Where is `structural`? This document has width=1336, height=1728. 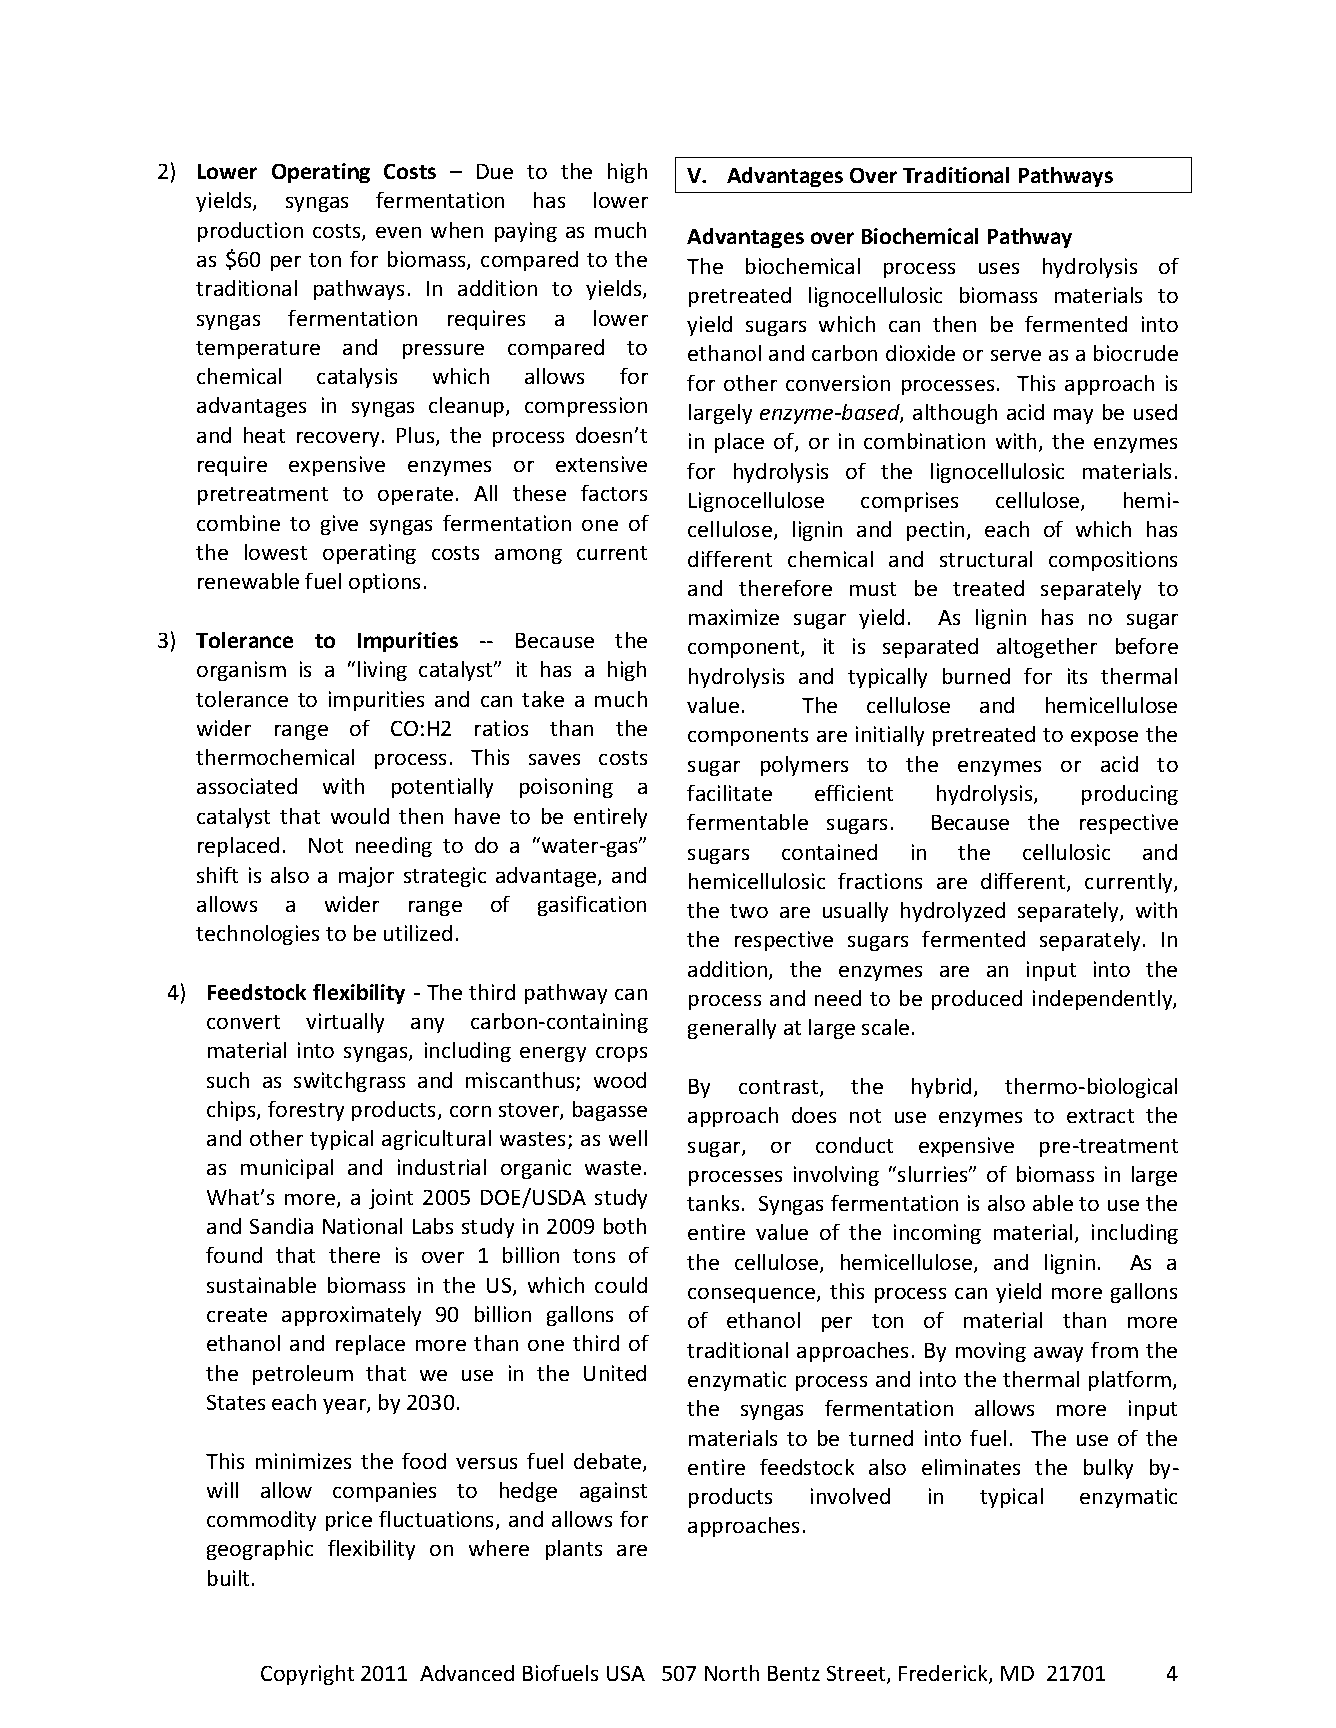
structural is located at coordinates (986, 559).
